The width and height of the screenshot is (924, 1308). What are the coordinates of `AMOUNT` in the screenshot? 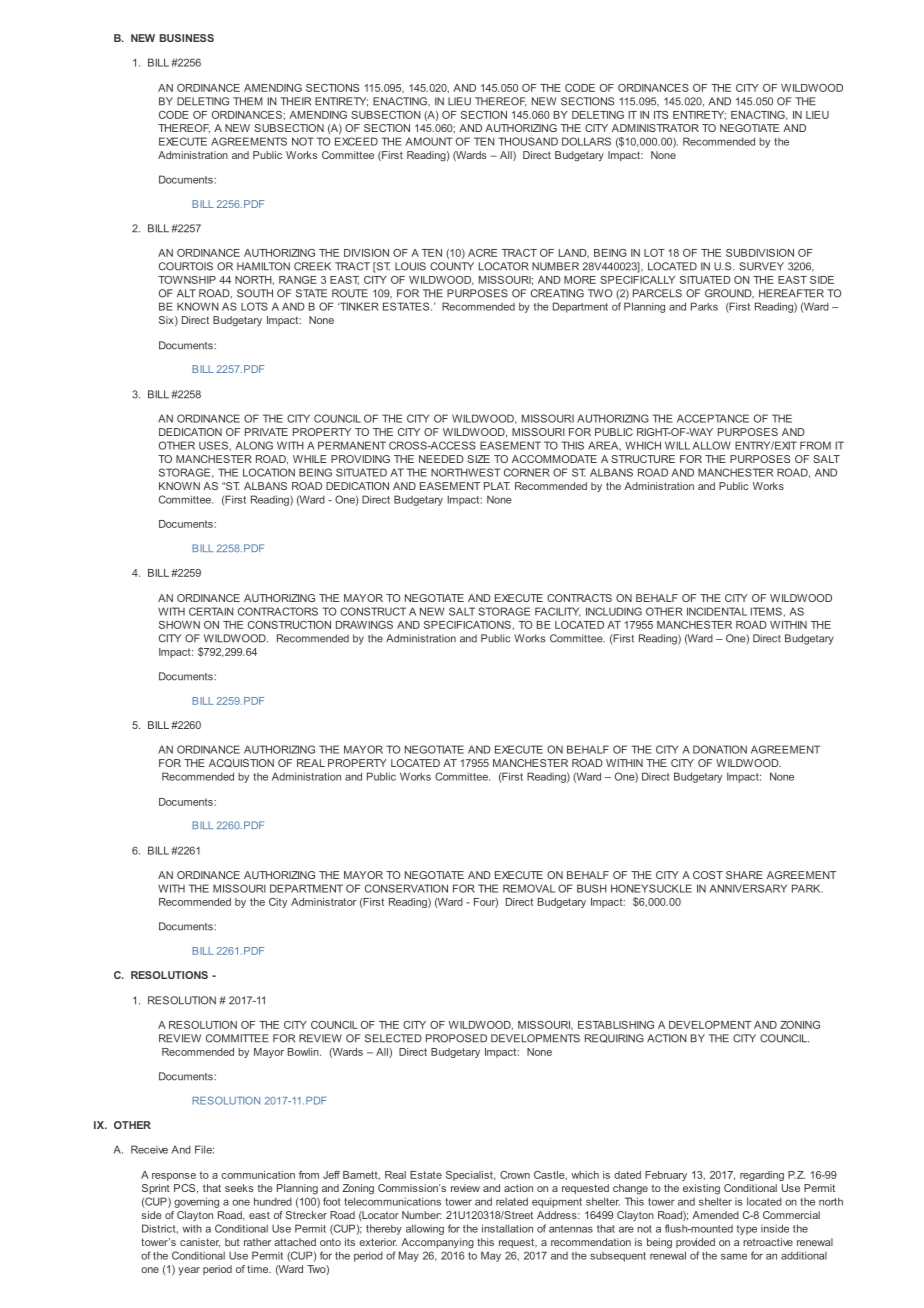 It's located at (429, 141).
